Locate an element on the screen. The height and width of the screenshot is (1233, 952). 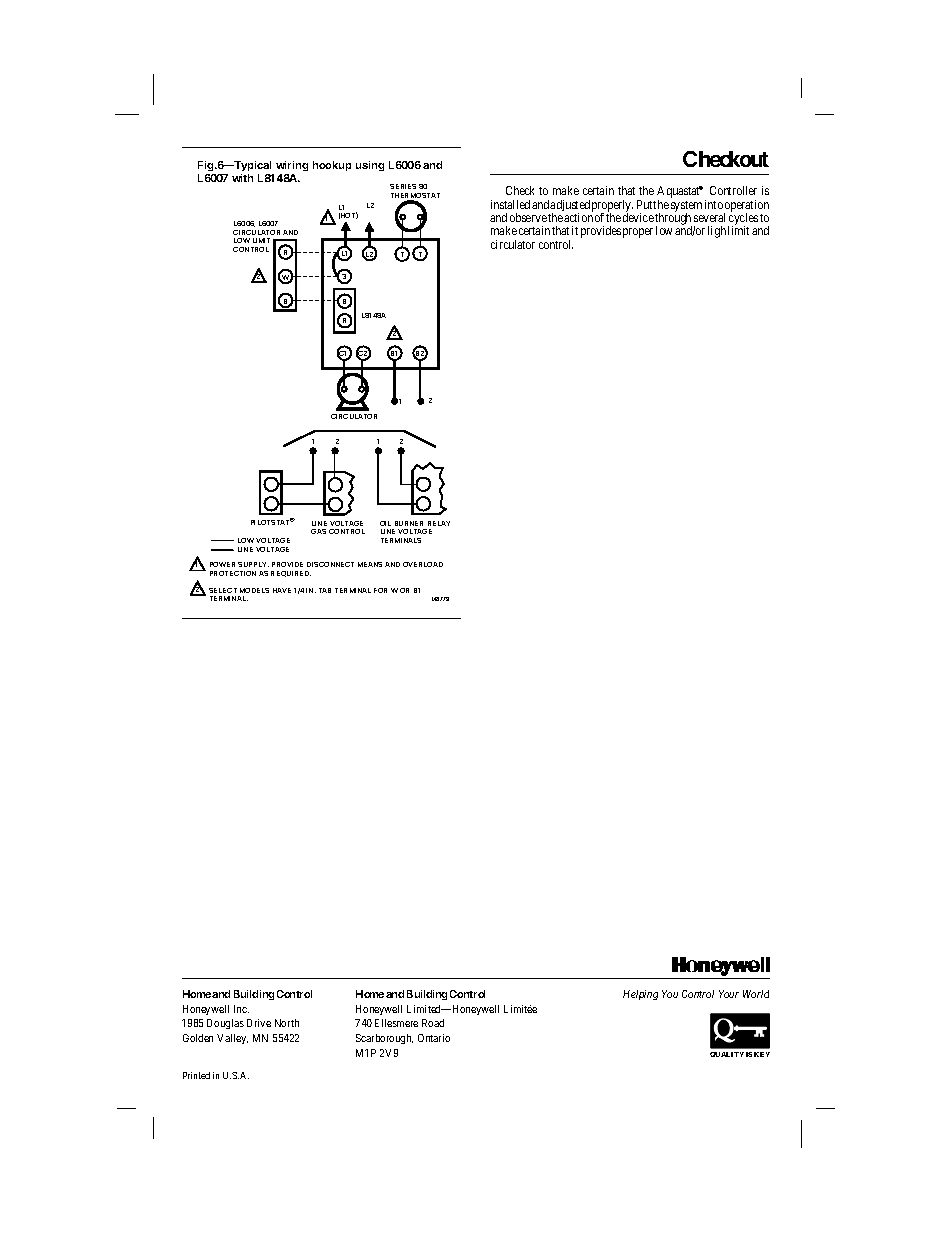
GAS is located at coordinates (318, 531).
